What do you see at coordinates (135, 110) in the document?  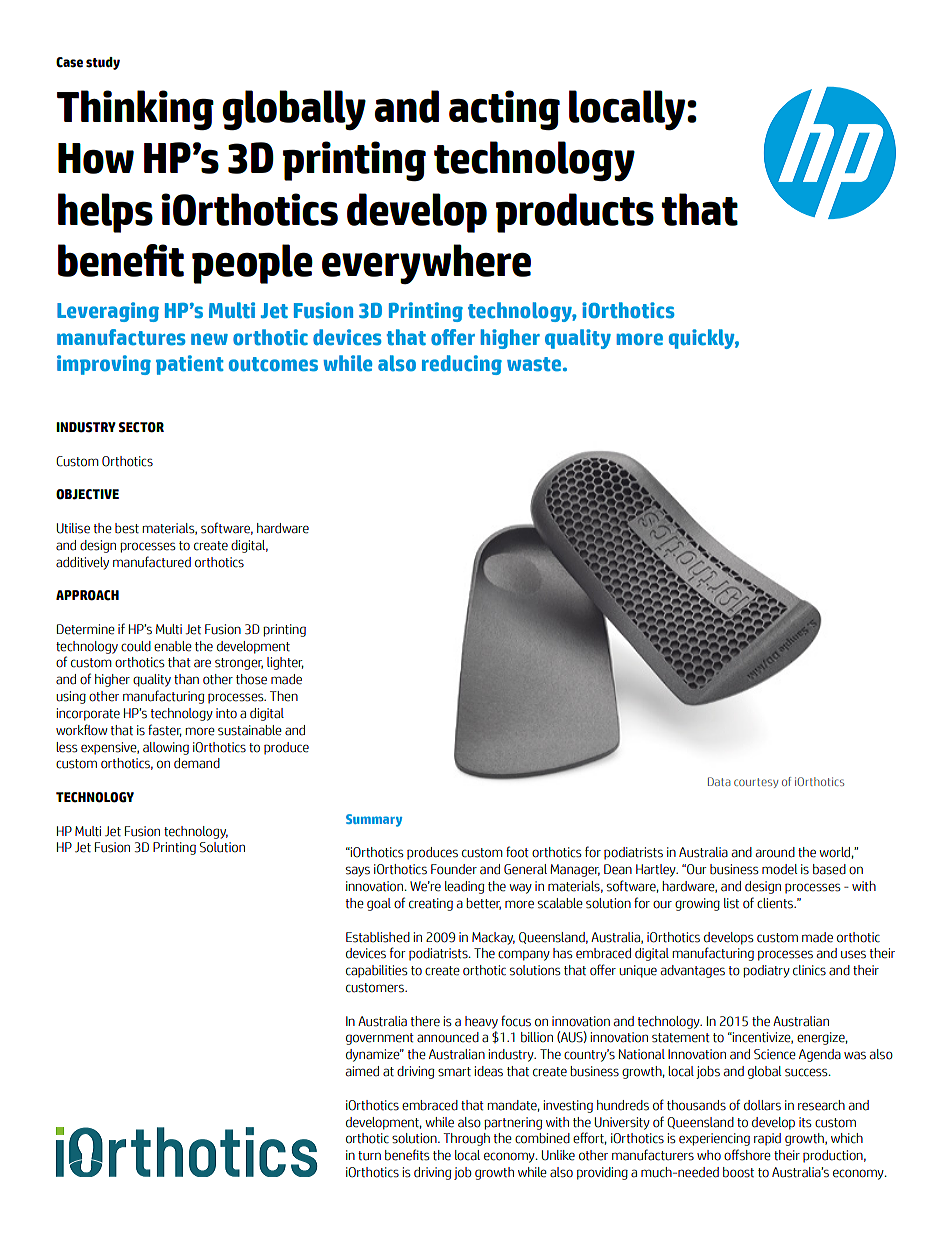 I see `Thinking` at bounding box center [135, 110].
